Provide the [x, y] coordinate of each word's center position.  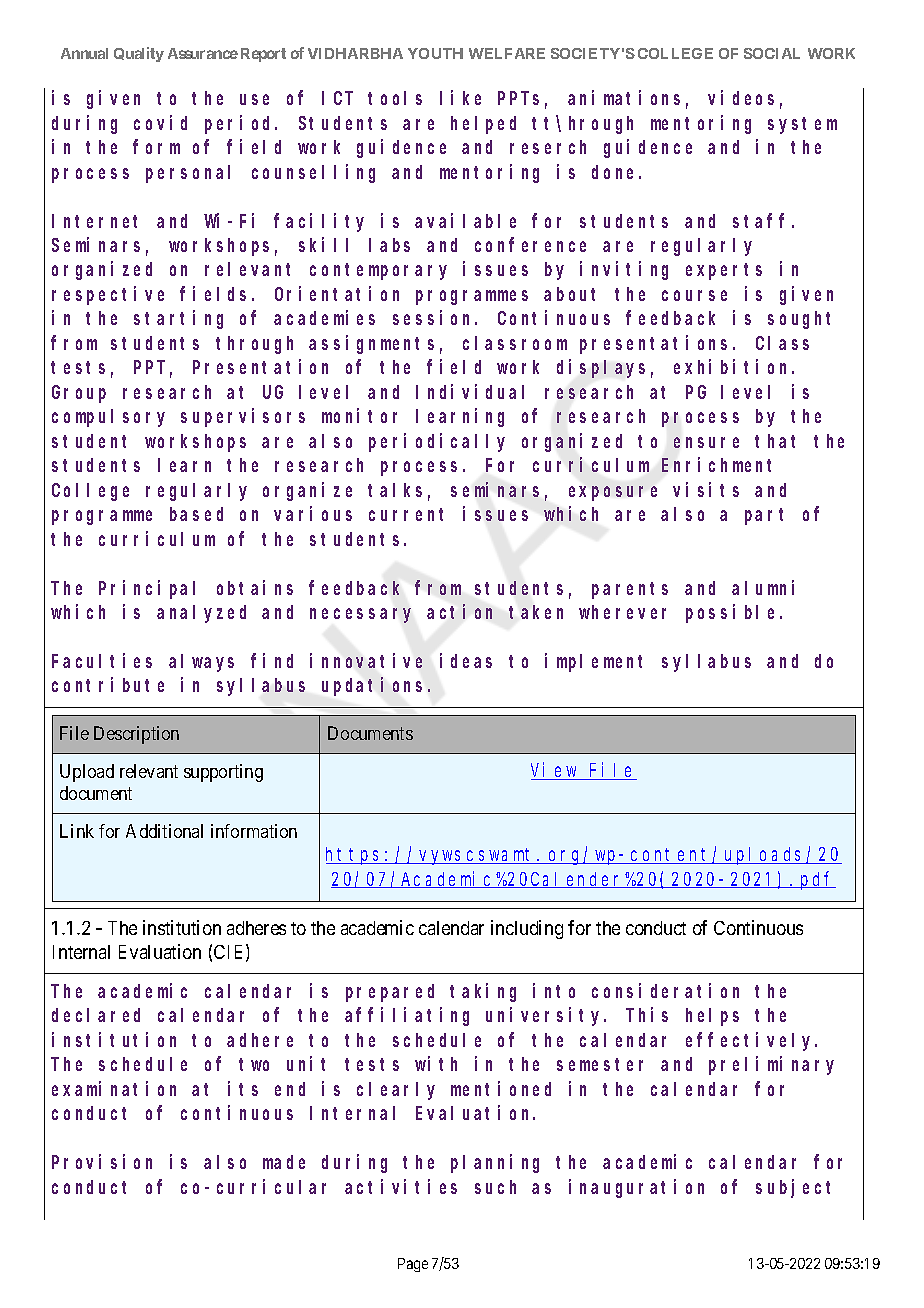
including [527, 929]
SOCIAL [772, 53]
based [196, 514]
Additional [164, 831]
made [284, 1162]
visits [706, 489]
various [313, 513]
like [460, 97]
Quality [139, 54]
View [555, 771]
